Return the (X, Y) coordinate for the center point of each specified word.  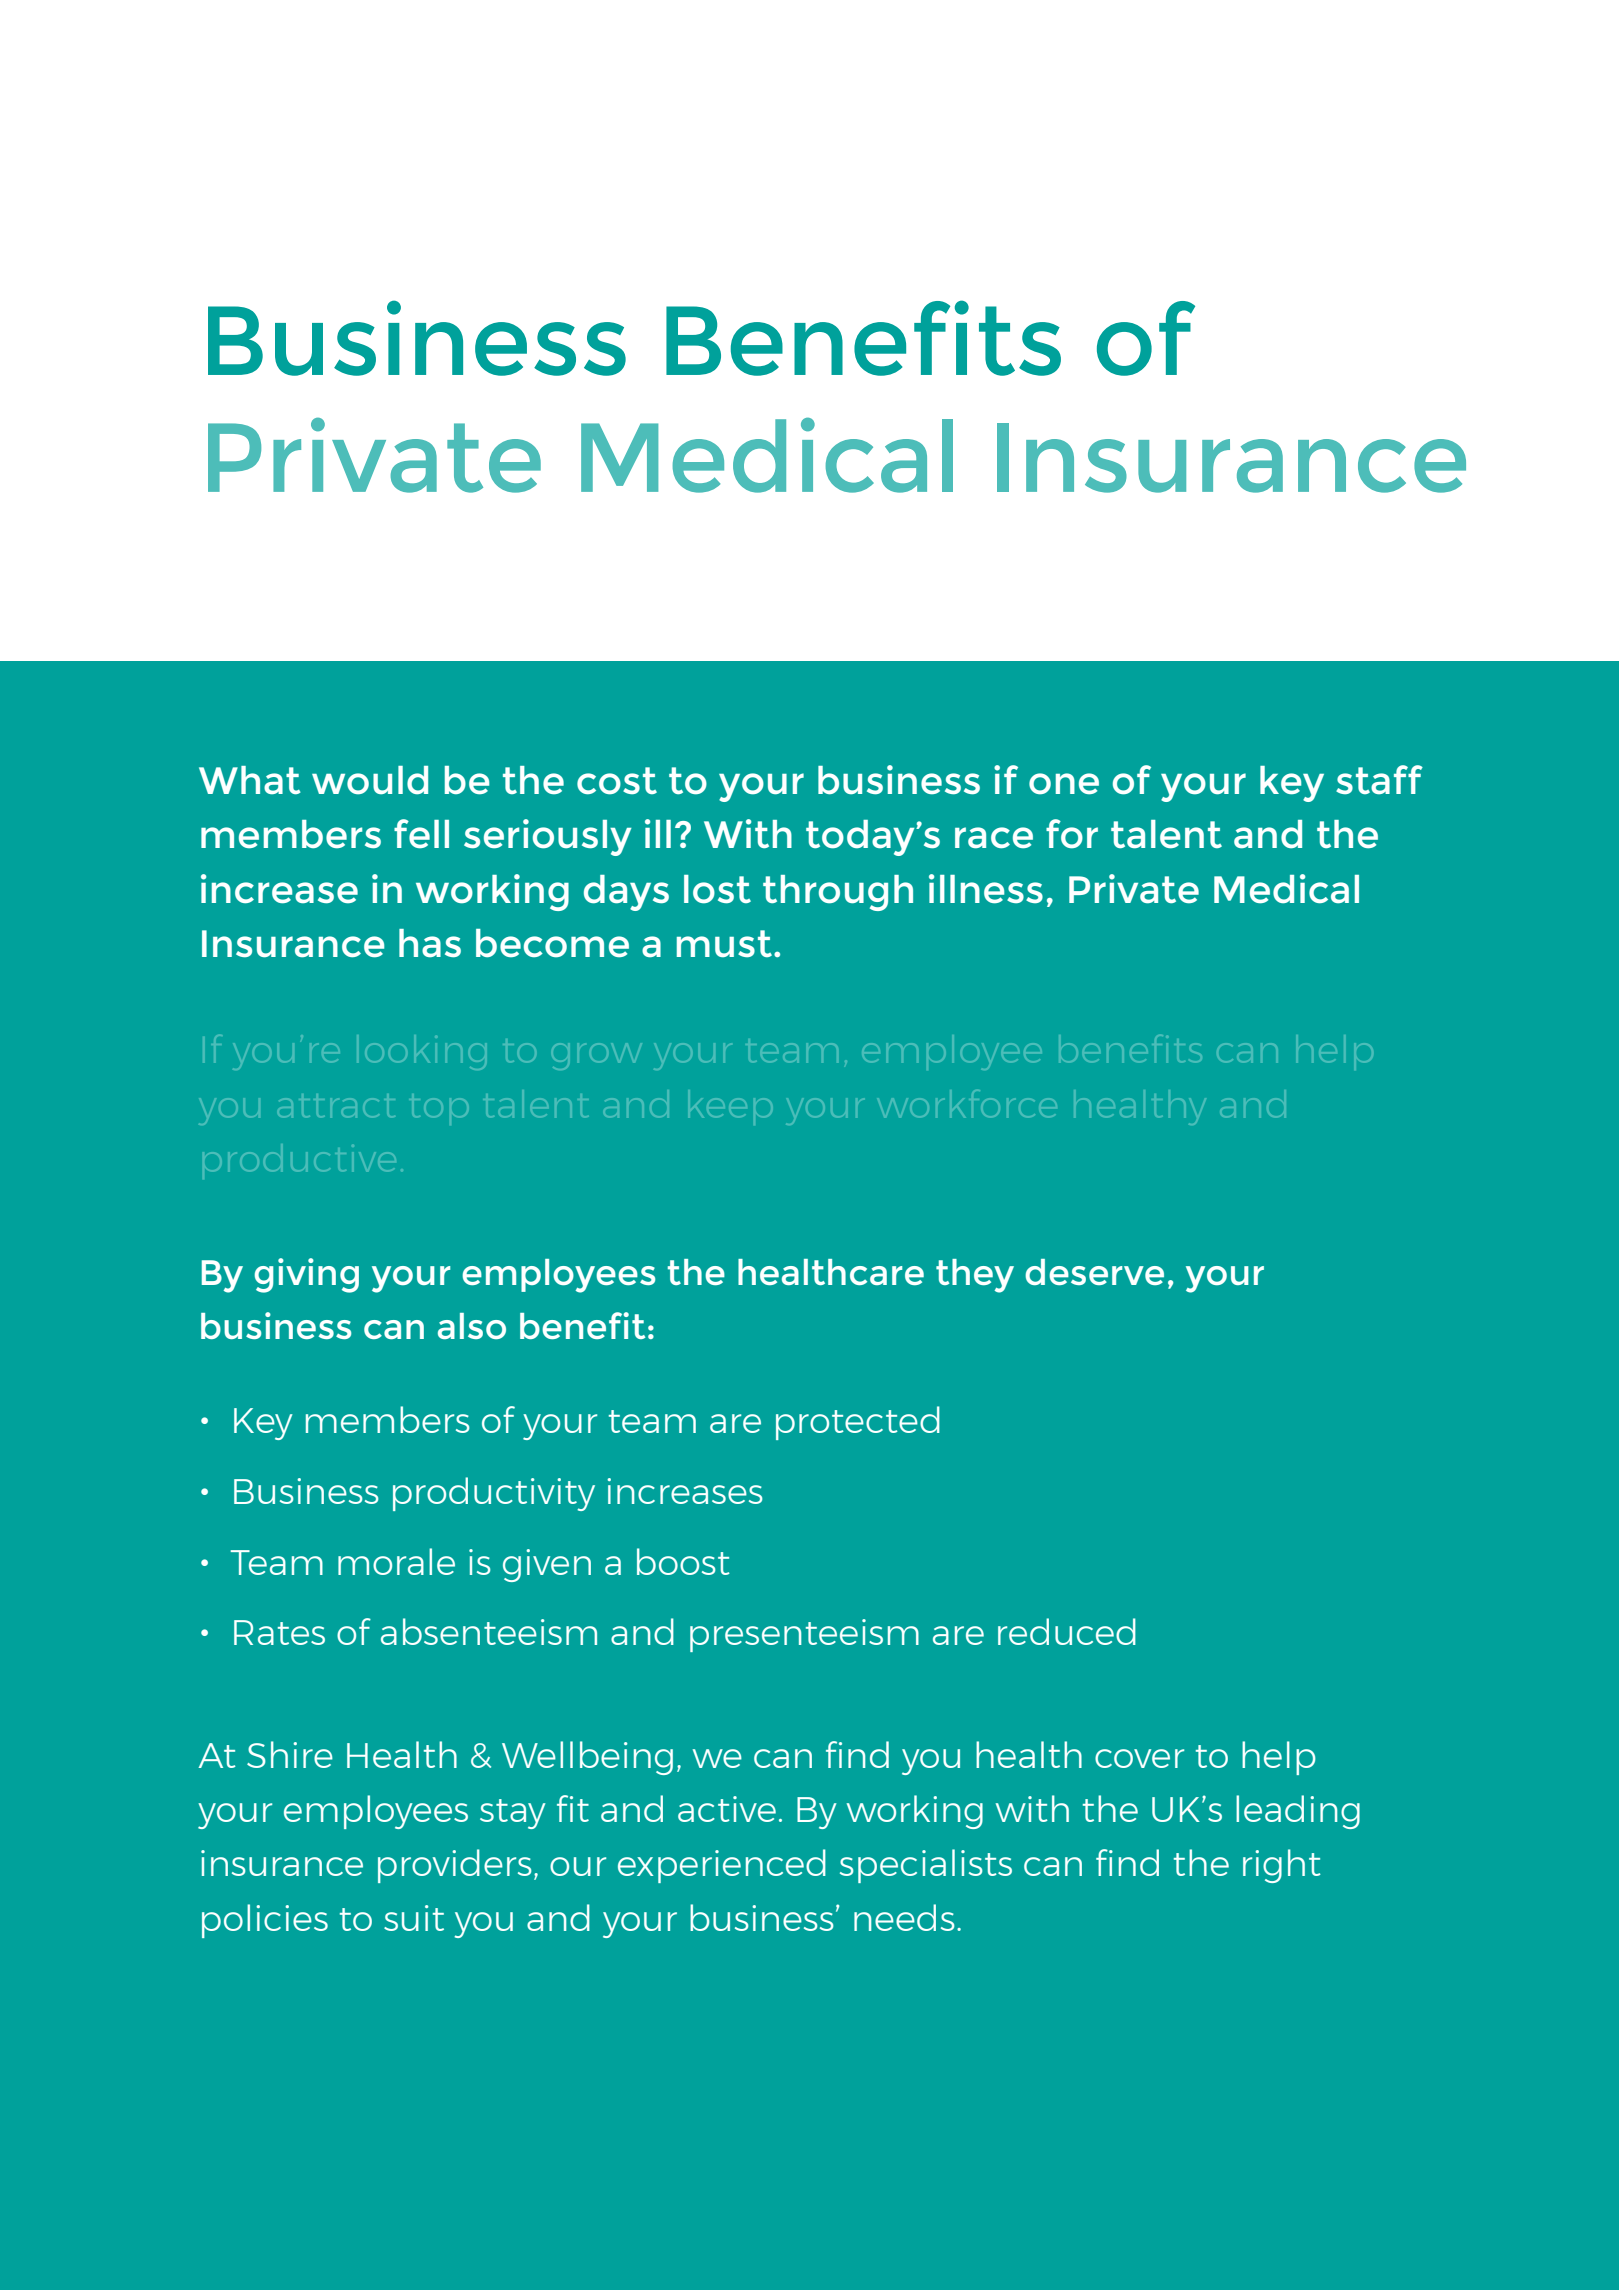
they (975, 1276)
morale (396, 1561)
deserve (1094, 1272)
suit (414, 1918)
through (838, 893)
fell (421, 833)
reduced (1067, 1631)
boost (683, 1561)
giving (307, 1275)
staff (1379, 779)
